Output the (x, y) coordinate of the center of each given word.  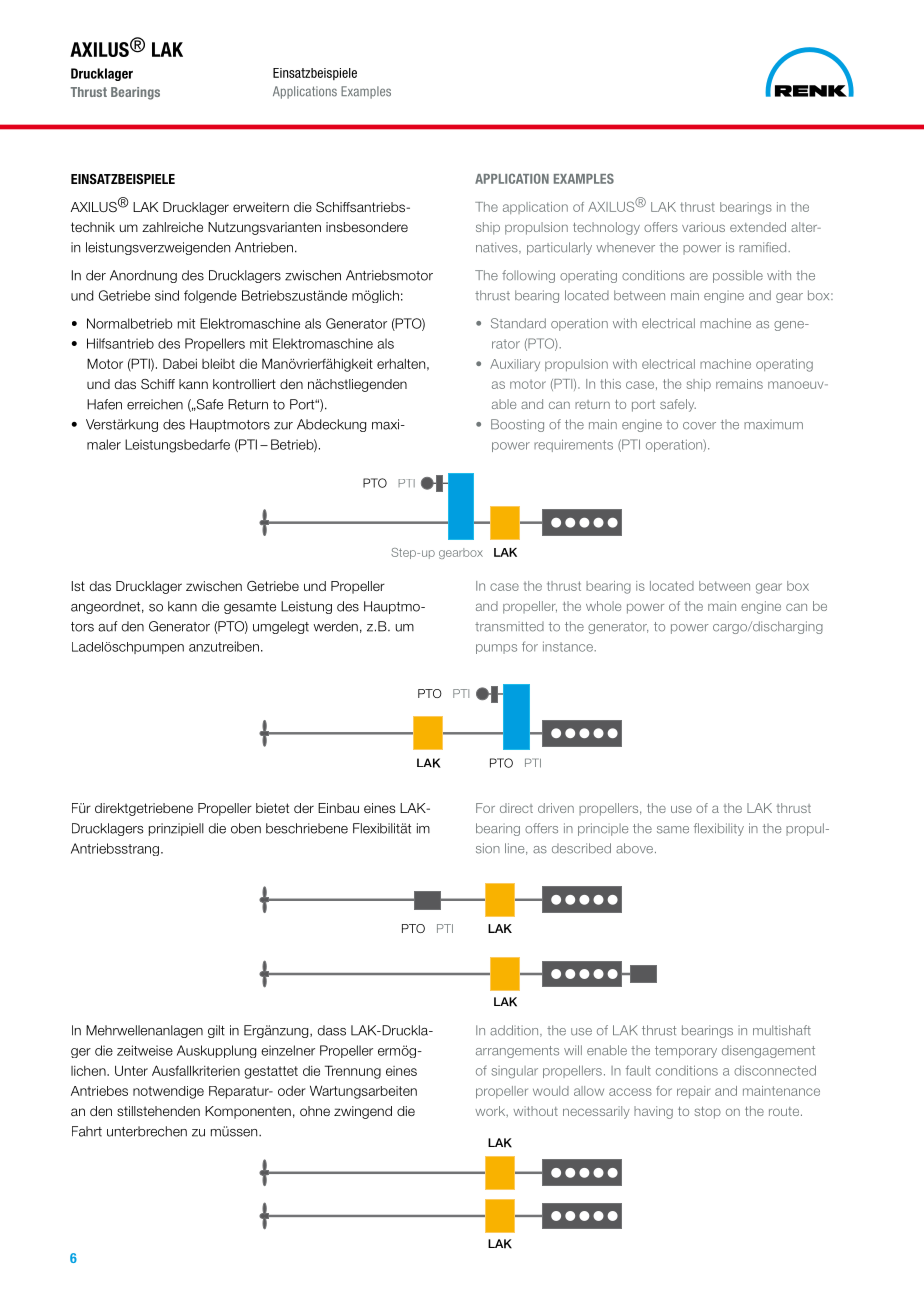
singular (514, 1072)
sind (167, 295)
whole (603, 606)
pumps (496, 649)
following (528, 276)
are (699, 277)
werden (335, 626)
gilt (216, 1031)
